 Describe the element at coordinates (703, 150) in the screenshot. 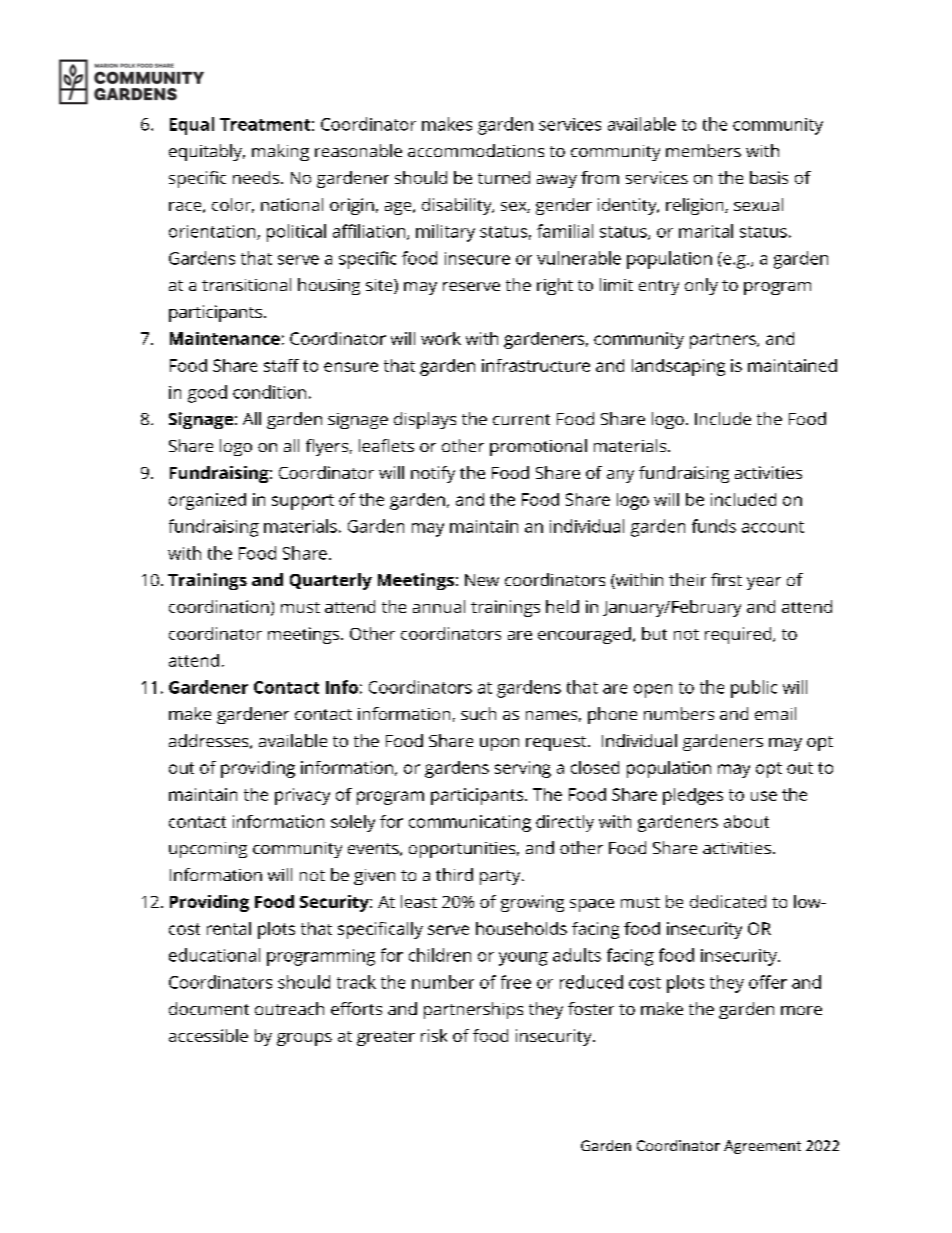

I see `members` at that location.
